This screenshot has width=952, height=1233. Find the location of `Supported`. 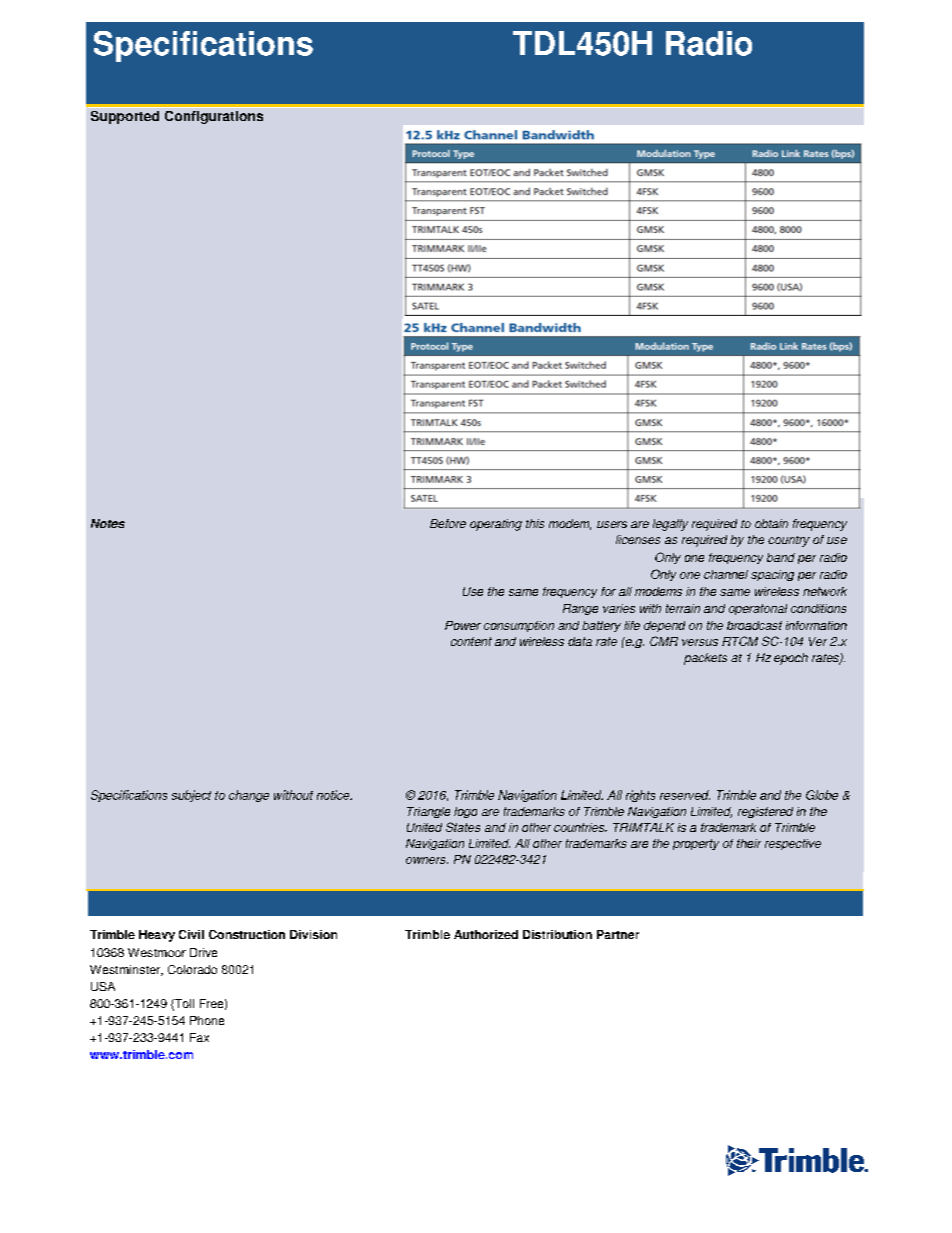

Supported is located at coordinates (125, 117).
